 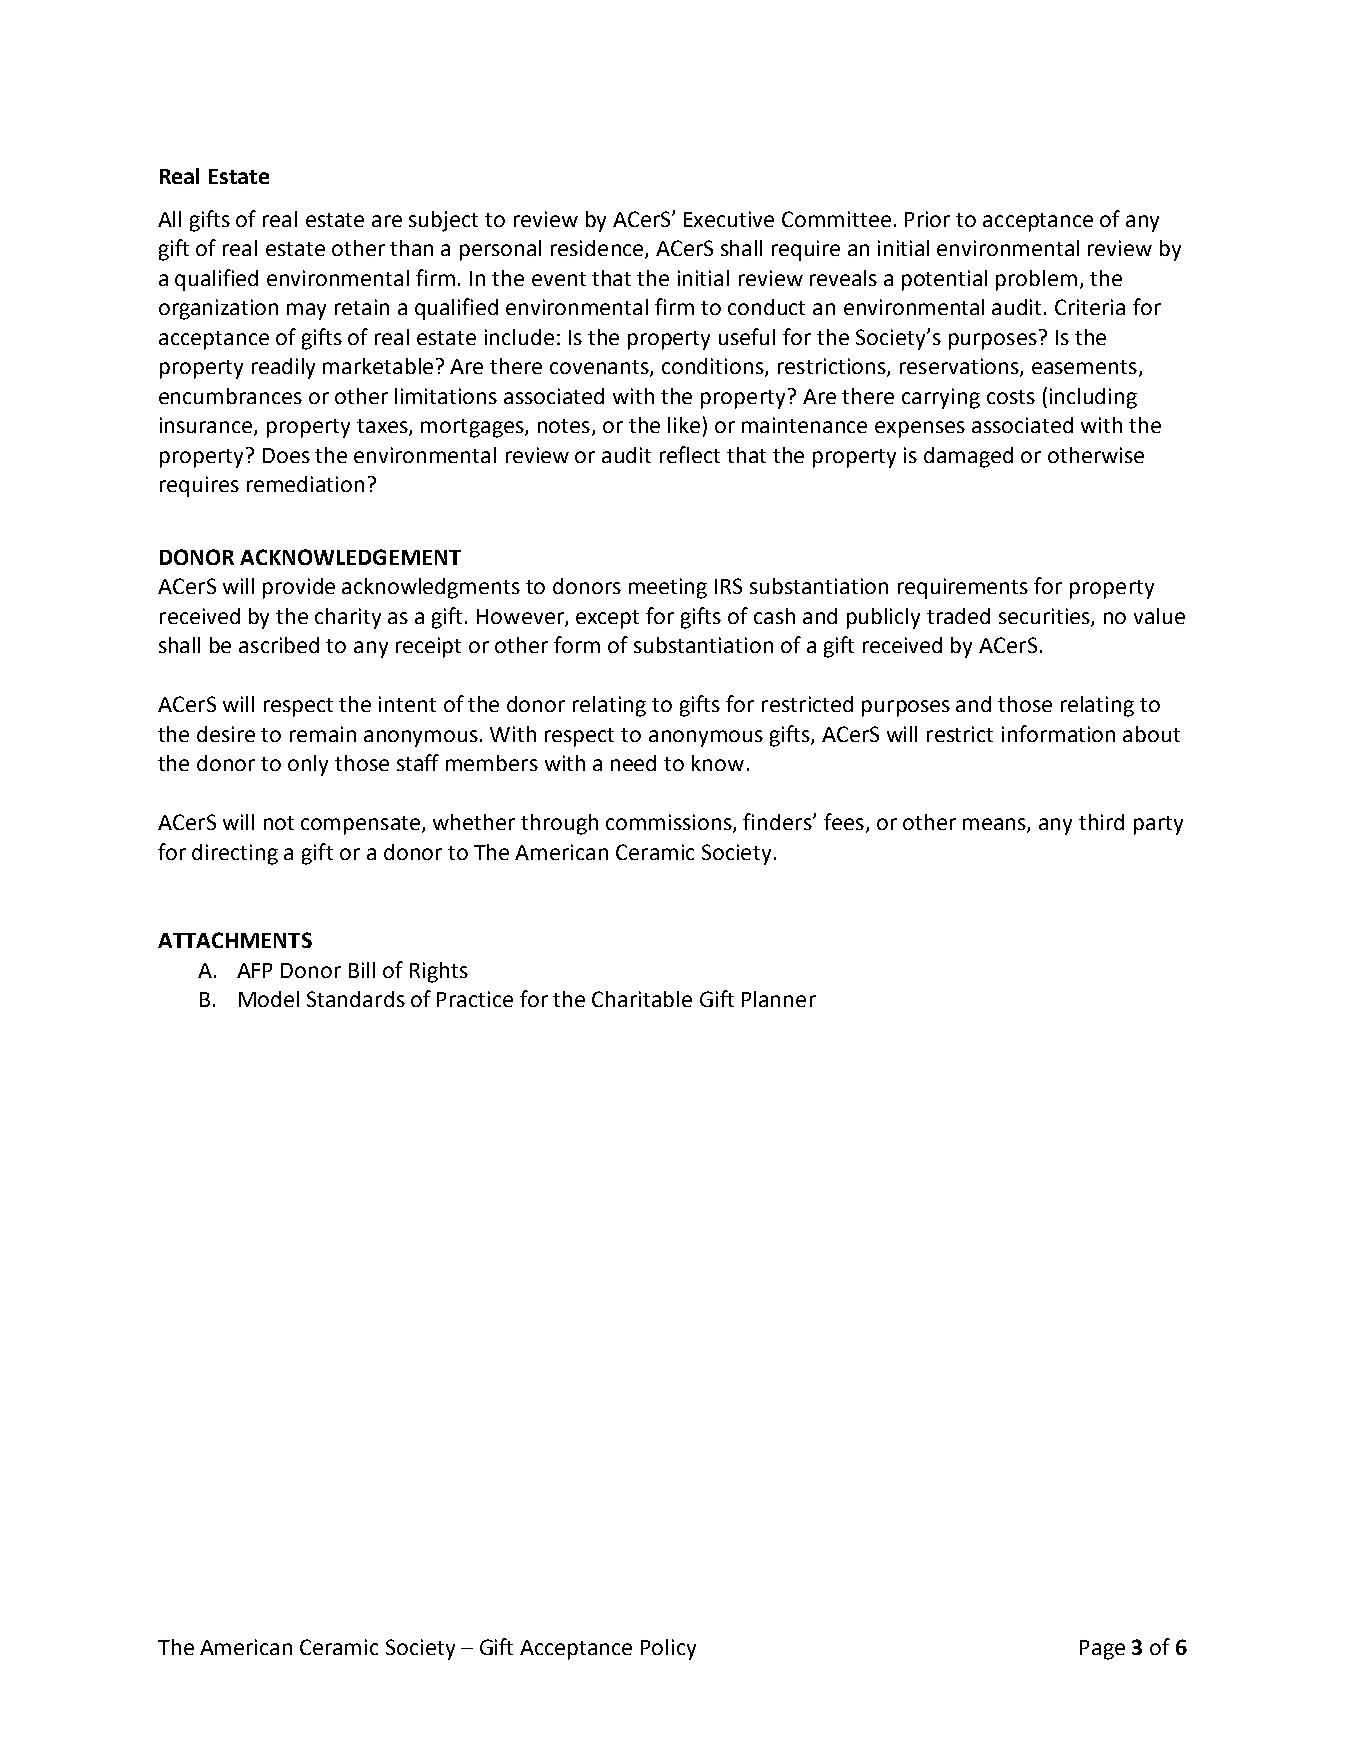 What do you see at coordinates (729, 219) in the document?
I see `Executive` at bounding box center [729, 219].
